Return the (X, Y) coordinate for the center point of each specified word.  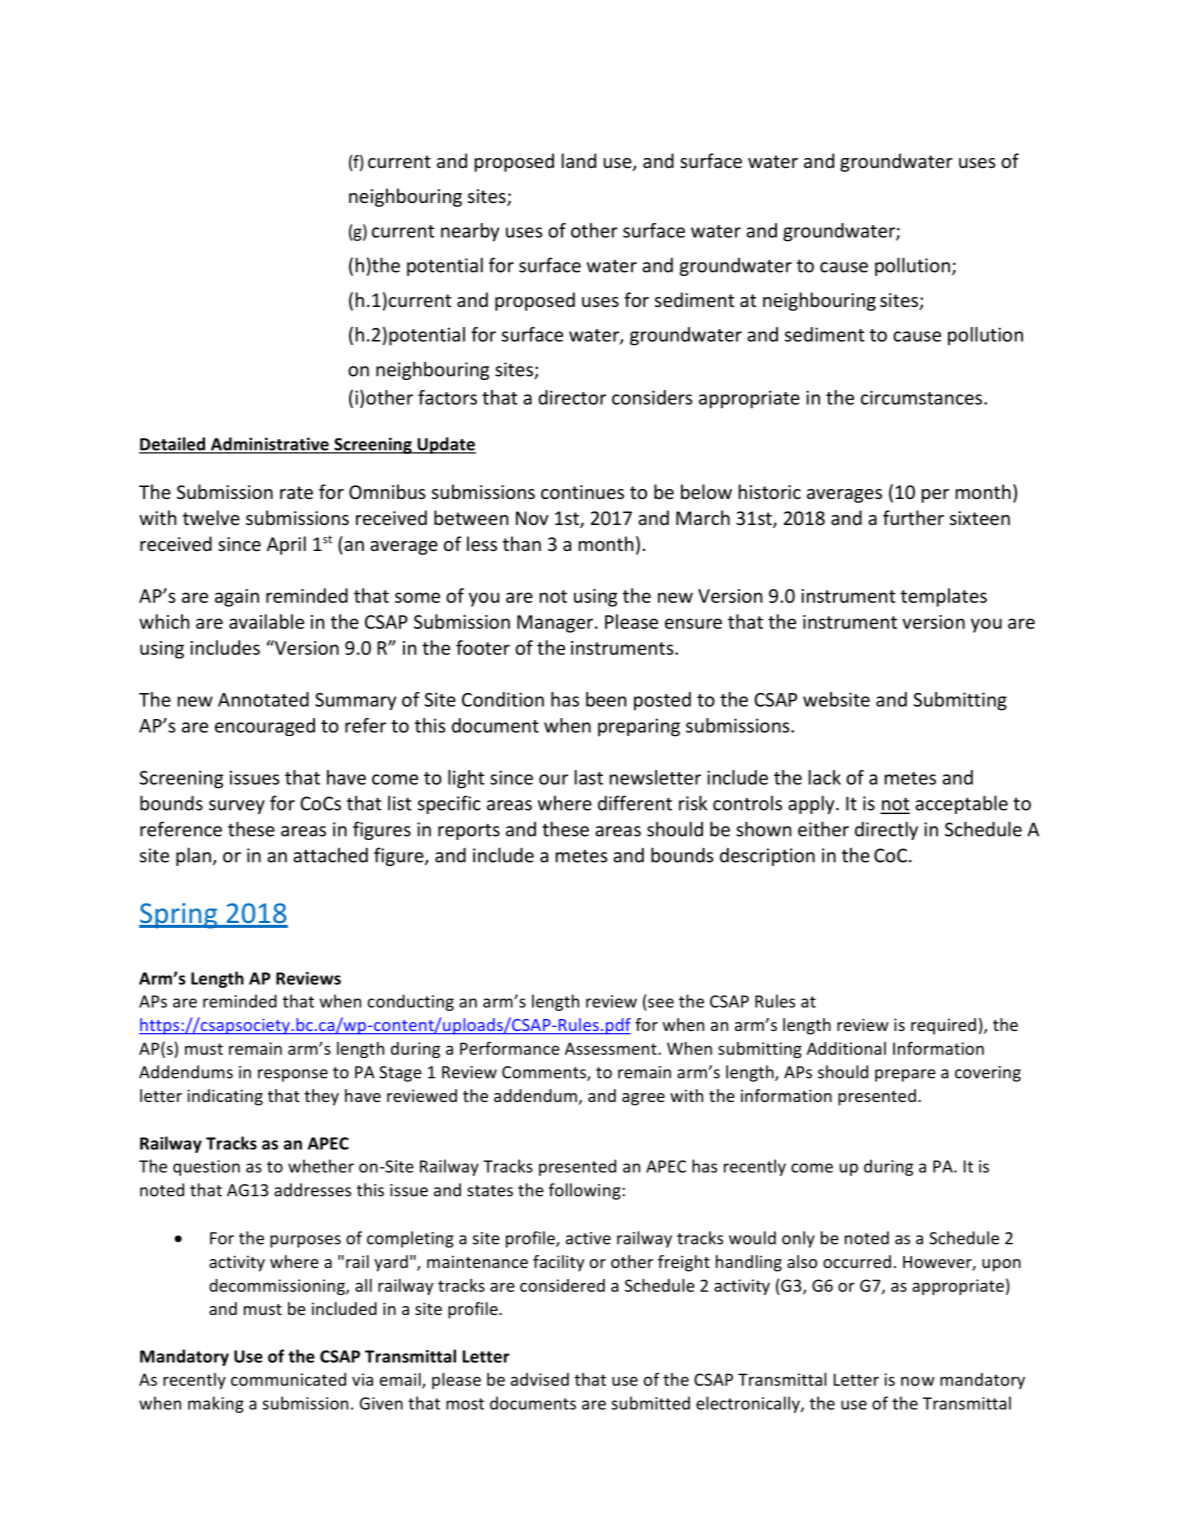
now (918, 1381)
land (579, 160)
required (943, 1026)
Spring (179, 916)
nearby (470, 232)
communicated (288, 1379)
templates (944, 597)
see (661, 1003)
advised (540, 1379)
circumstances (923, 398)
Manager (556, 624)
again (237, 598)
